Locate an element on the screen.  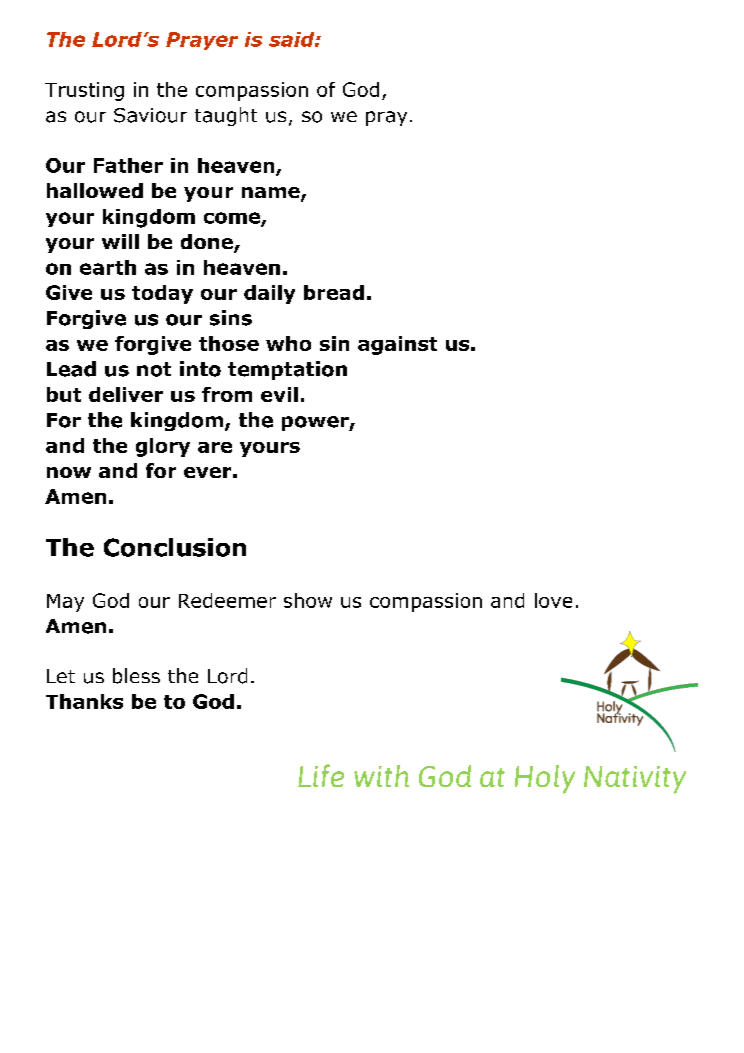
name is located at coordinates (272, 194).
